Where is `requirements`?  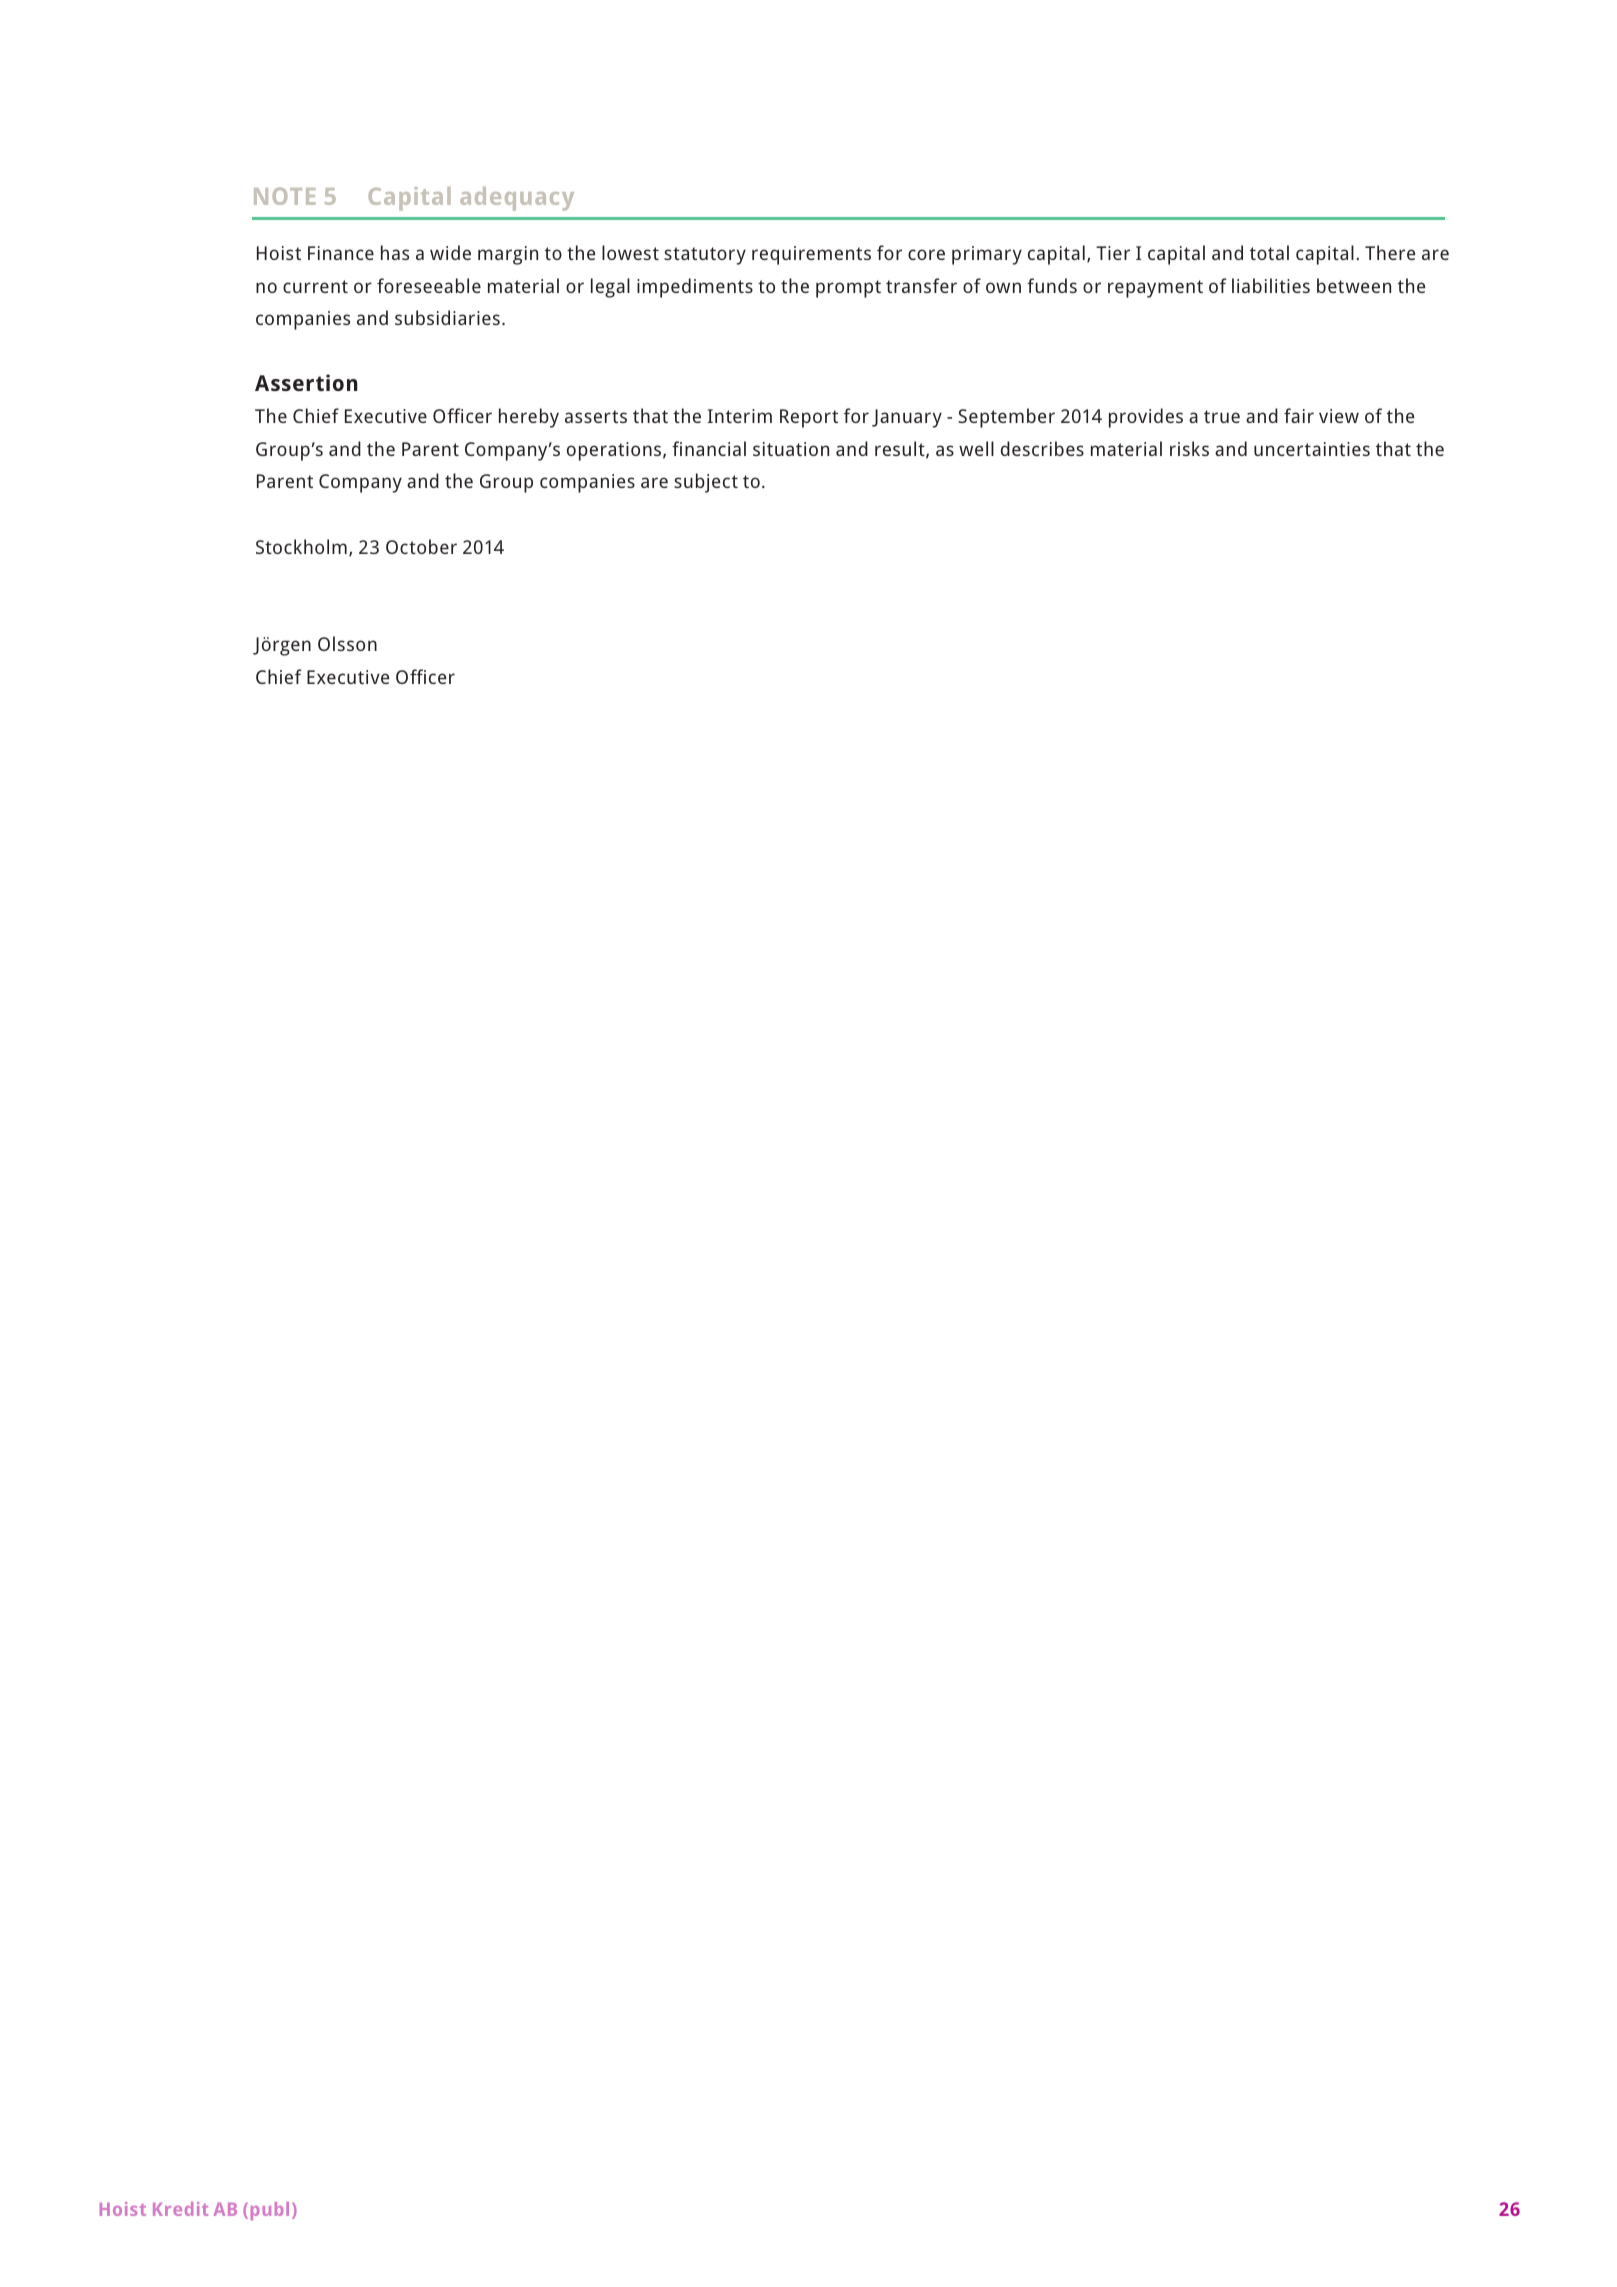 requirements is located at coordinates (811, 255).
